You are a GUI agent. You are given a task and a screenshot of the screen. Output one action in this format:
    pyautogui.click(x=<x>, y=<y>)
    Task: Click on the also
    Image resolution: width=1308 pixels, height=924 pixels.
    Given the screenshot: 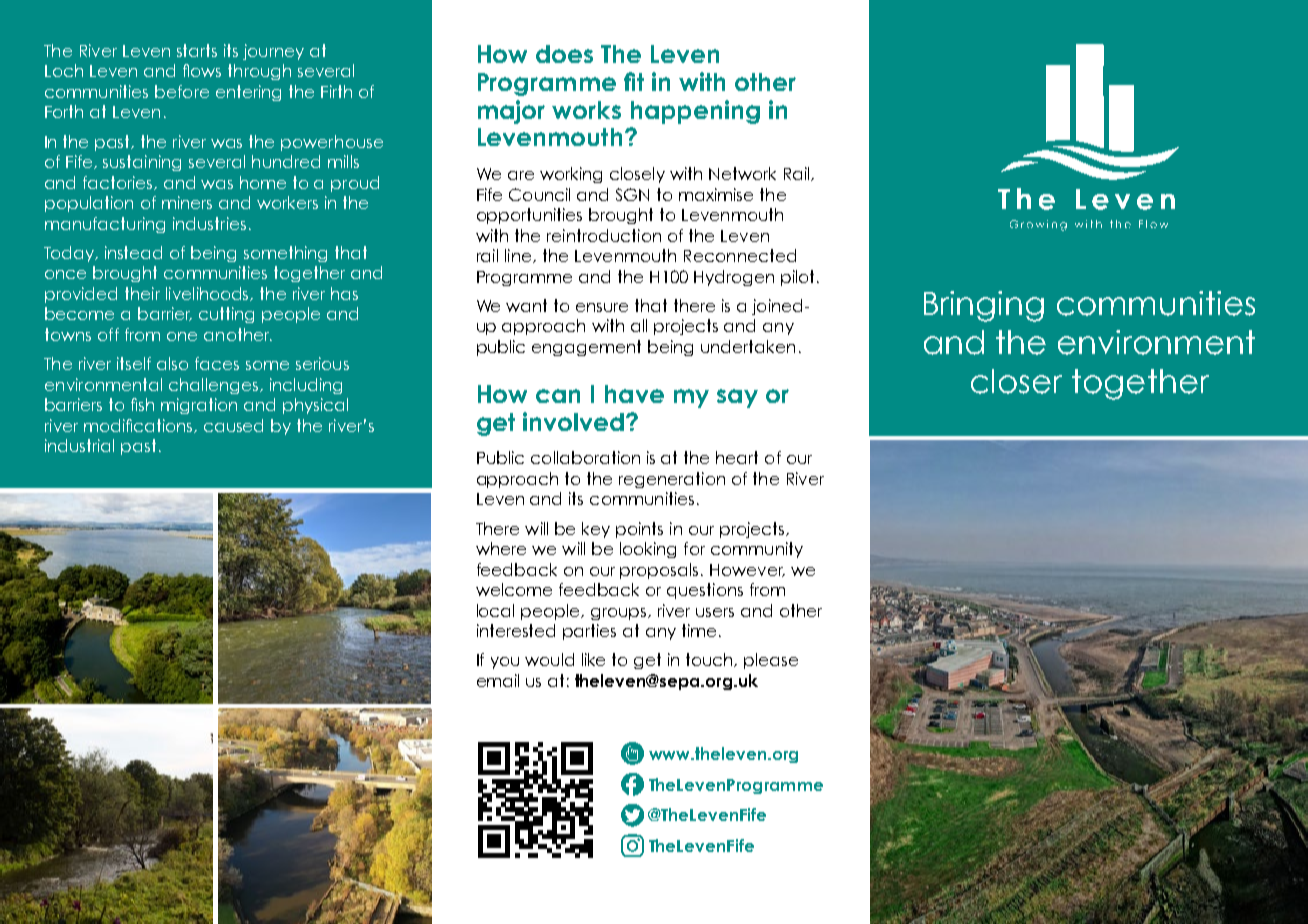 What is the action you would take?
    pyautogui.click(x=172, y=363)
